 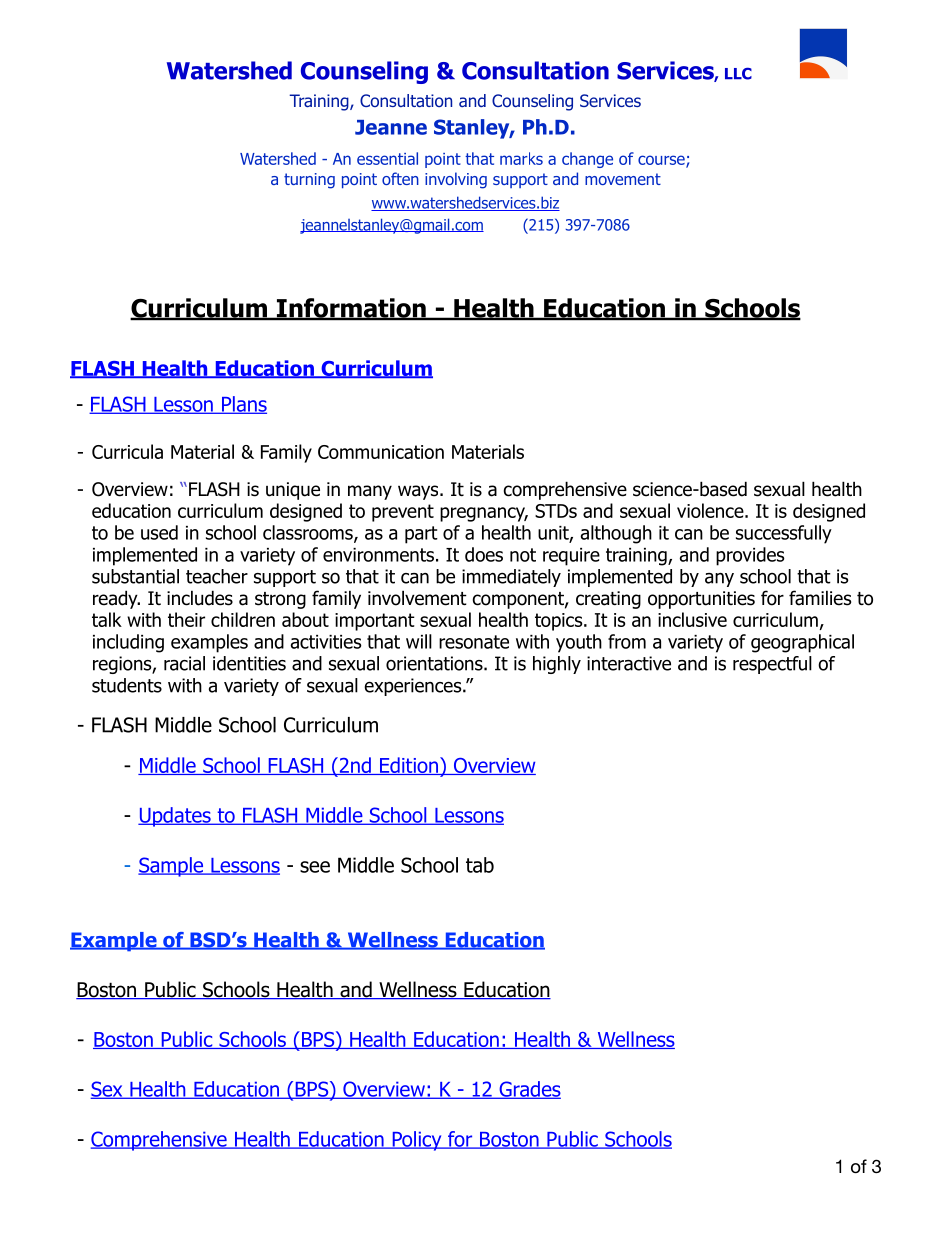 I want to click on marks, so click(x=521, y=158).
